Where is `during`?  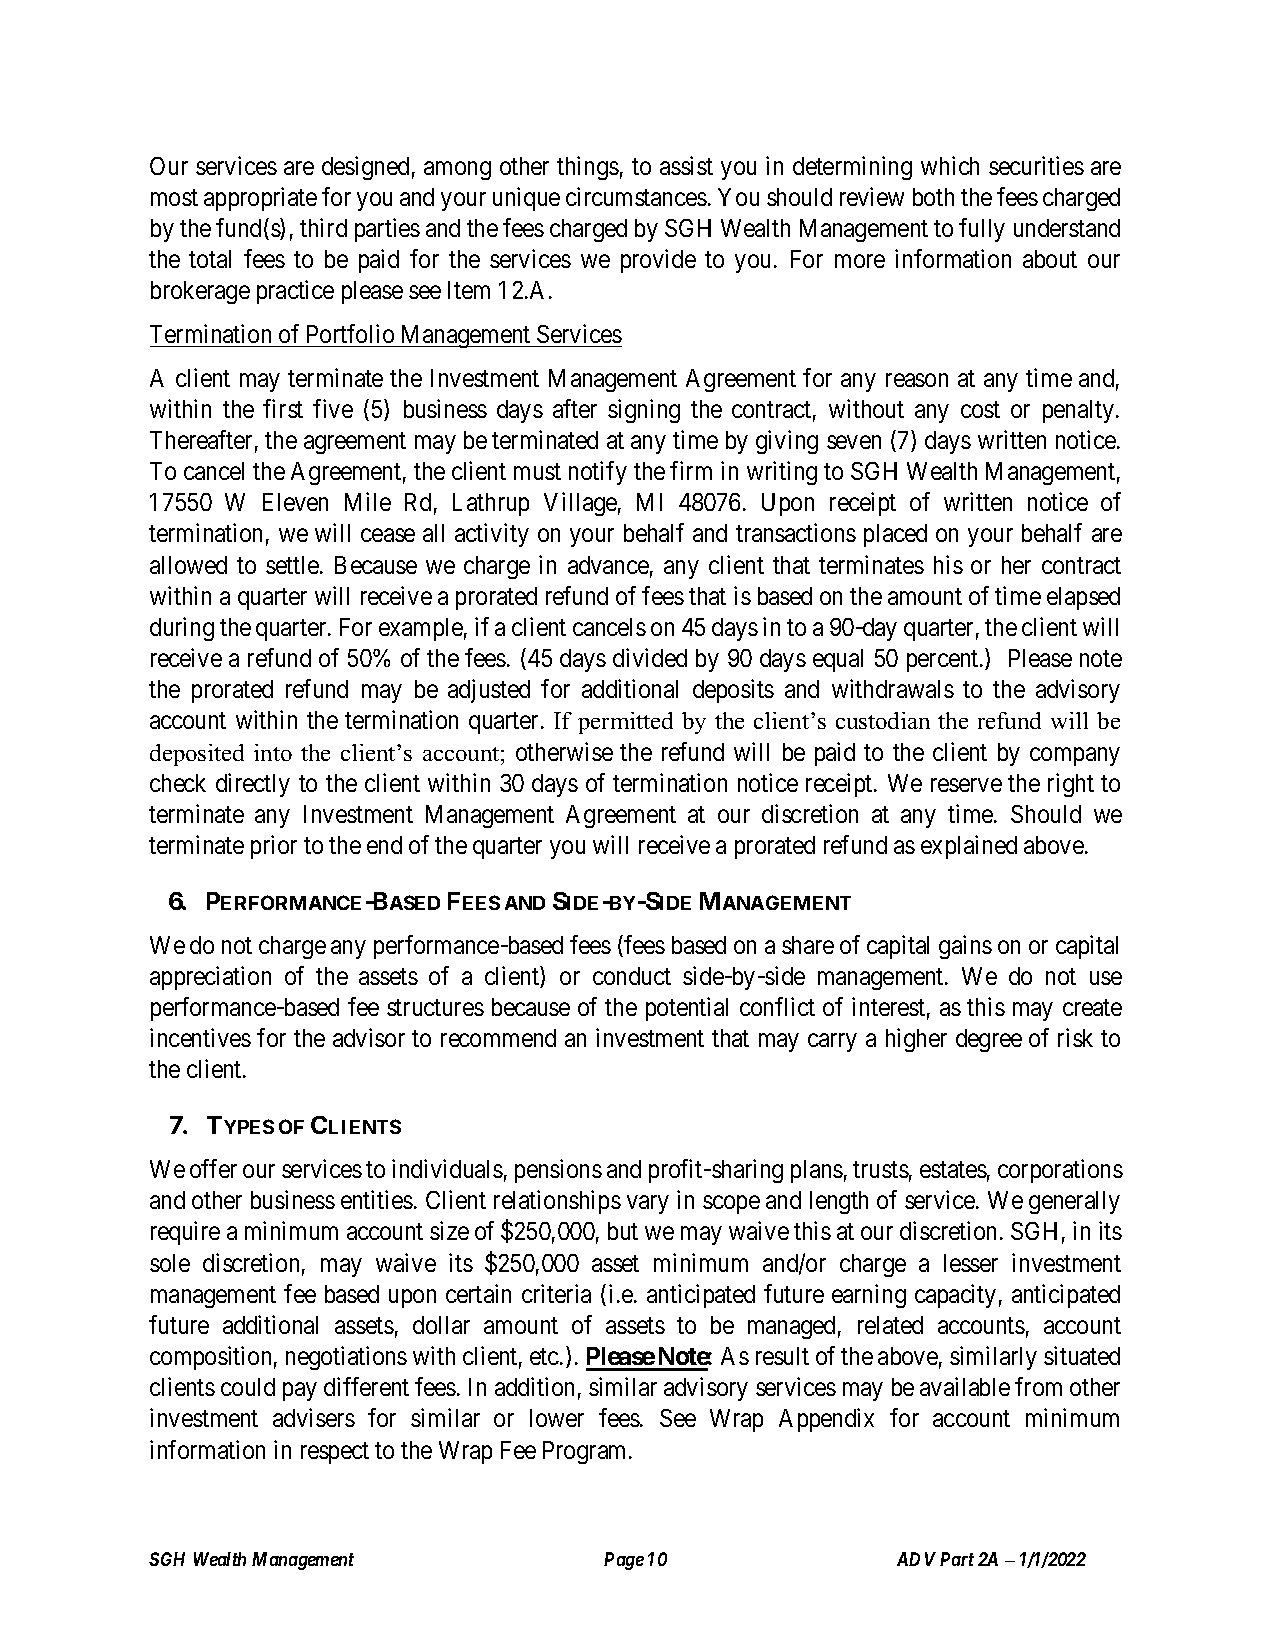
during is located at coordinates (182, 629).
